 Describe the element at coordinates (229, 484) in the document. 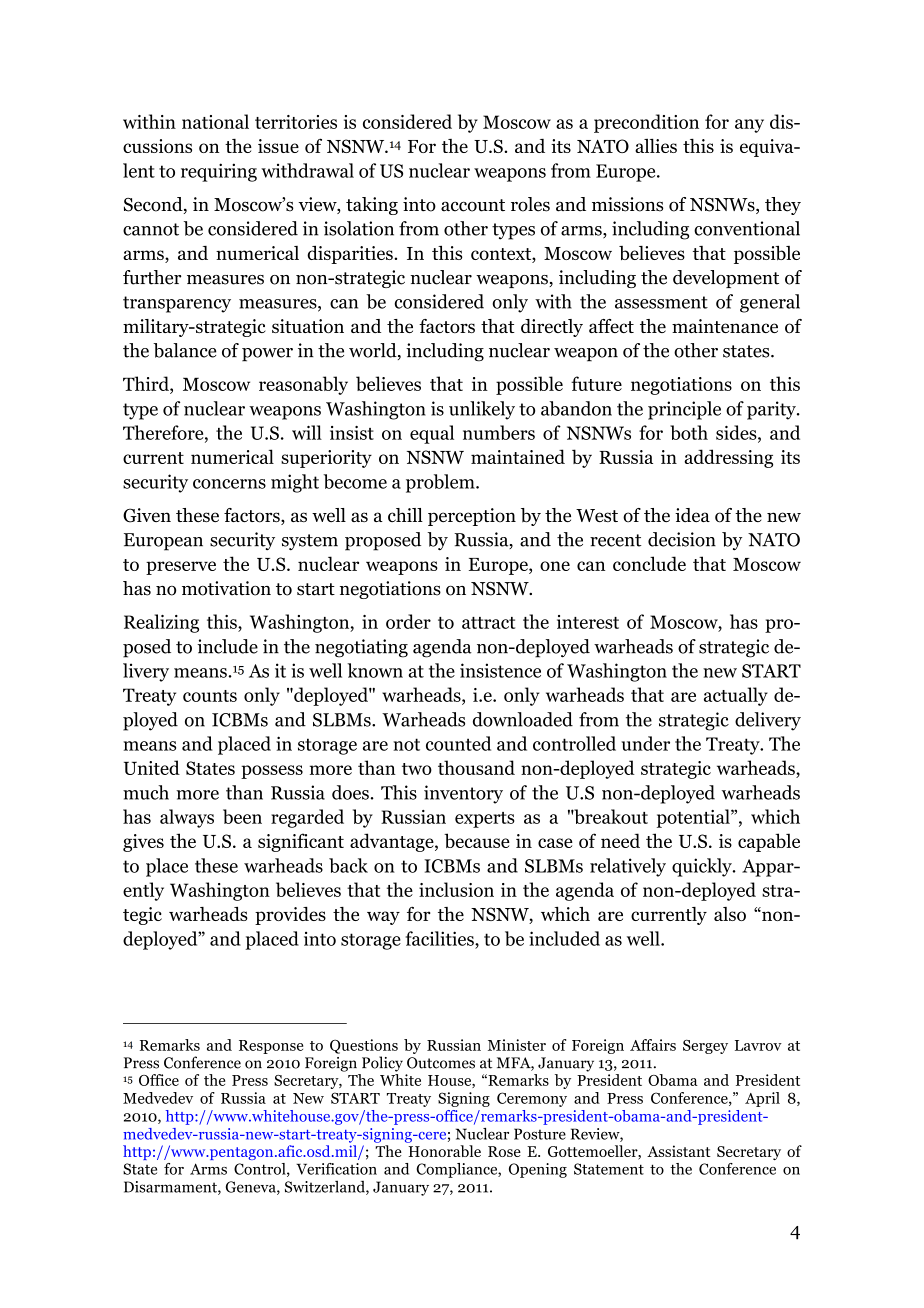

I see `concerns` at that location.
